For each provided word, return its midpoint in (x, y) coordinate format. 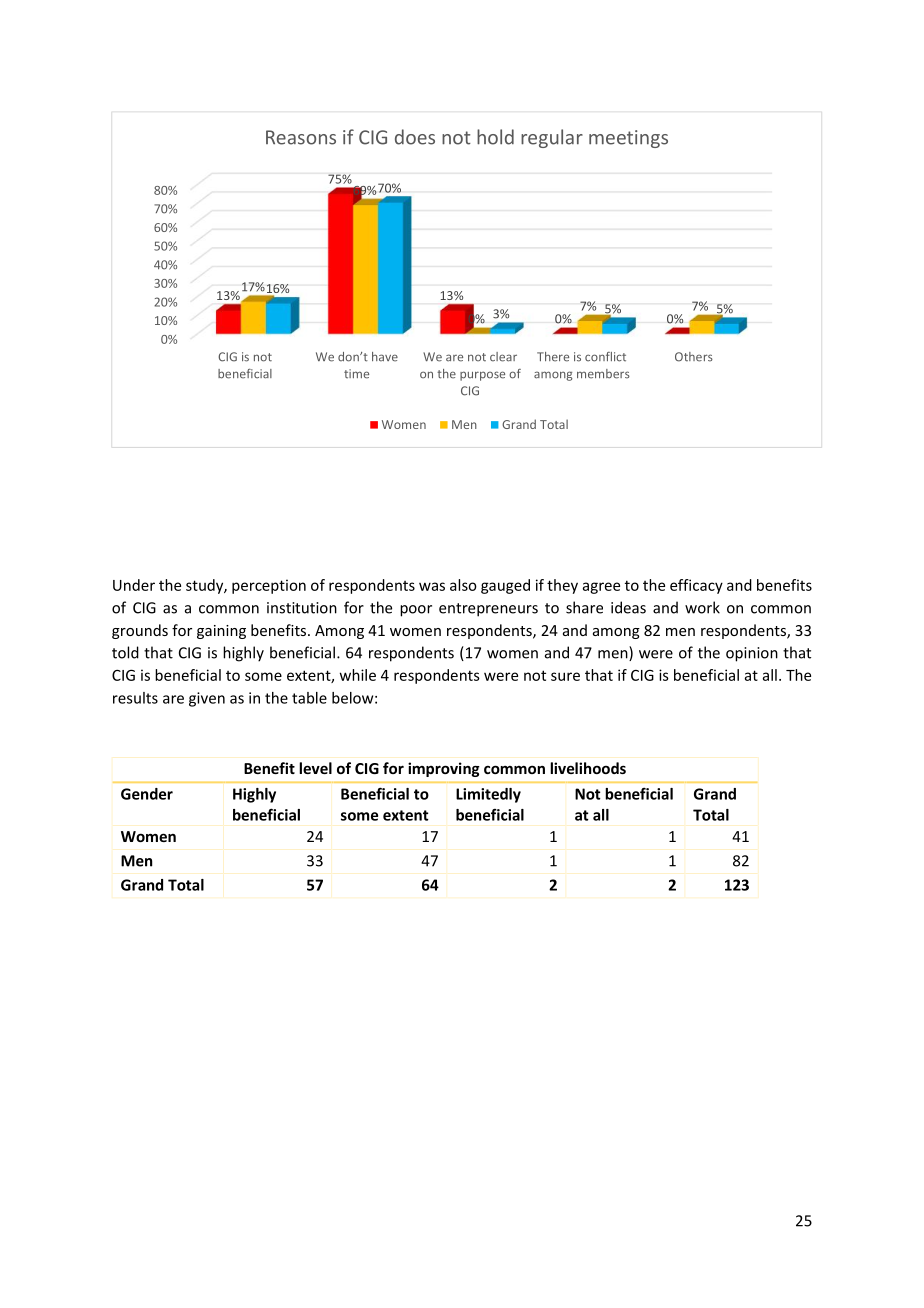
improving (444, 769)
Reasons (301, 137)
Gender (147, 794)
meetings (628, 139)
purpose (482, 376)
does (415, 137)
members (603, 374)
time (356, 374)
